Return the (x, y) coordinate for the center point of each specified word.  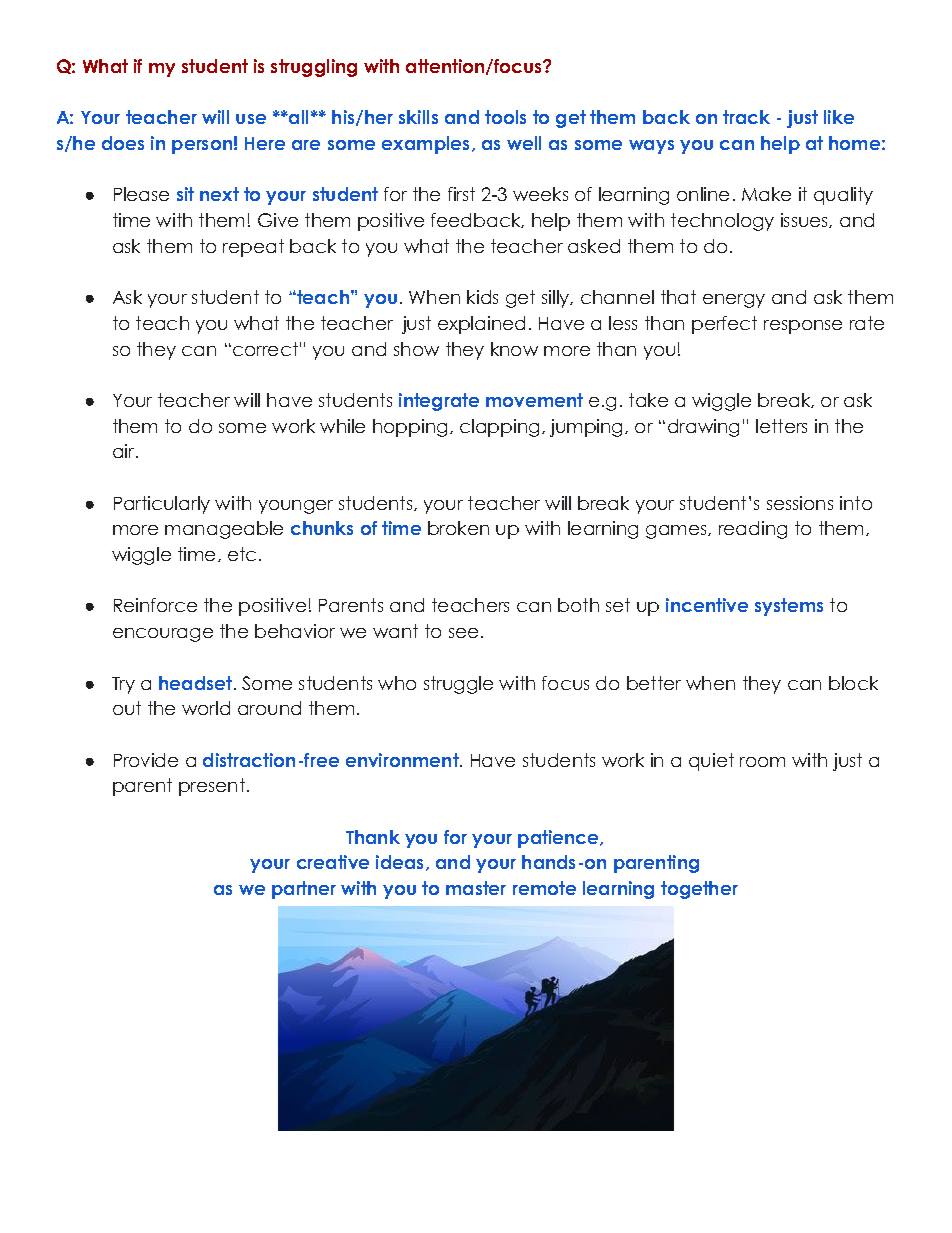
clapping (499, 428)
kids (482, 297)
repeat (253, 248)
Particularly (162, 505)
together (699, 890)
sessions (800, 503)
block (853, 683)
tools (505, 117)
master (476, 888)
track (746, 117)
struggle (458, 685)
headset (197, 683)
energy (734, 301)
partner (304, 890)
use (251, 119)
